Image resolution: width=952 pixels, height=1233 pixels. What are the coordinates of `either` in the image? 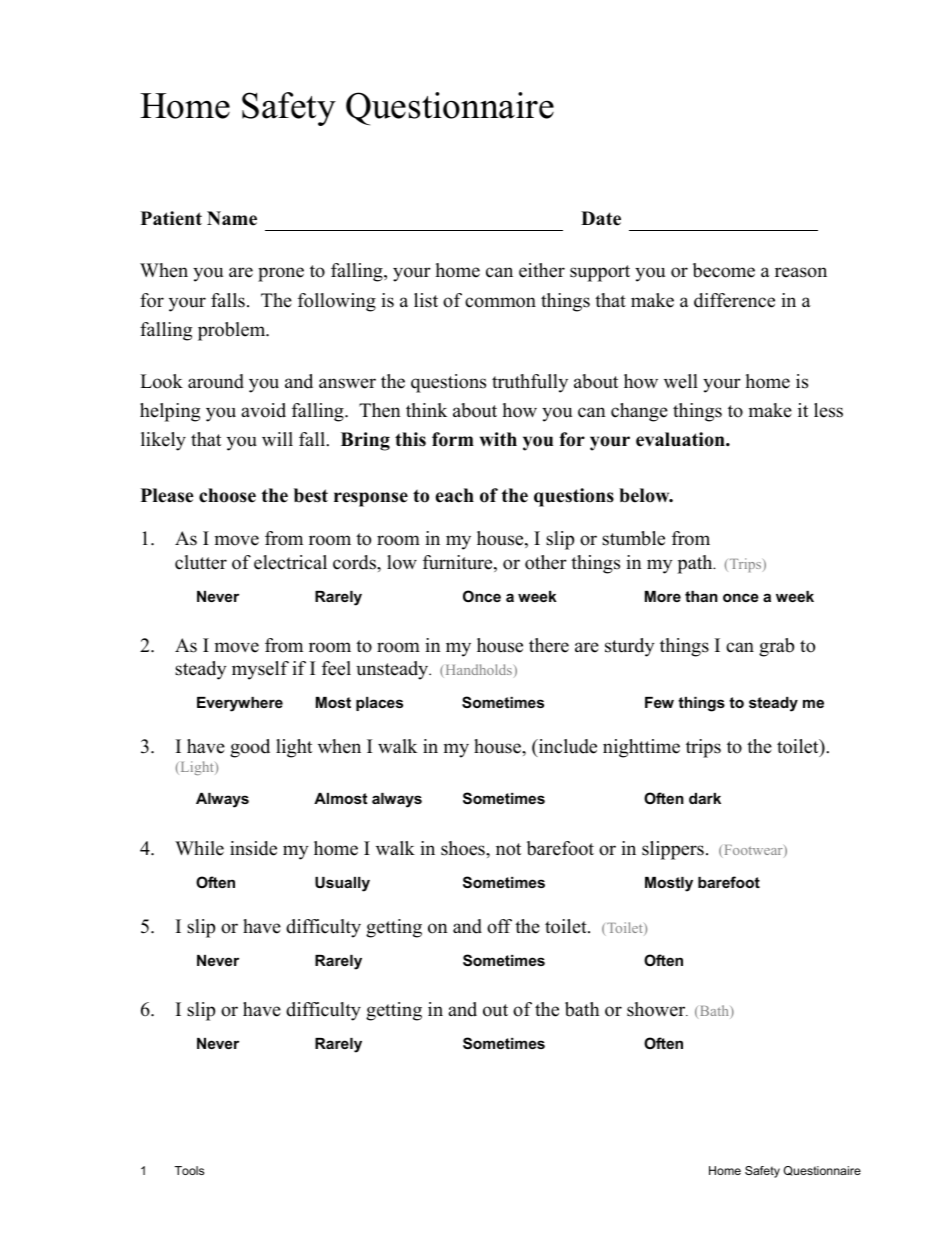 It's located at (542, 270).
